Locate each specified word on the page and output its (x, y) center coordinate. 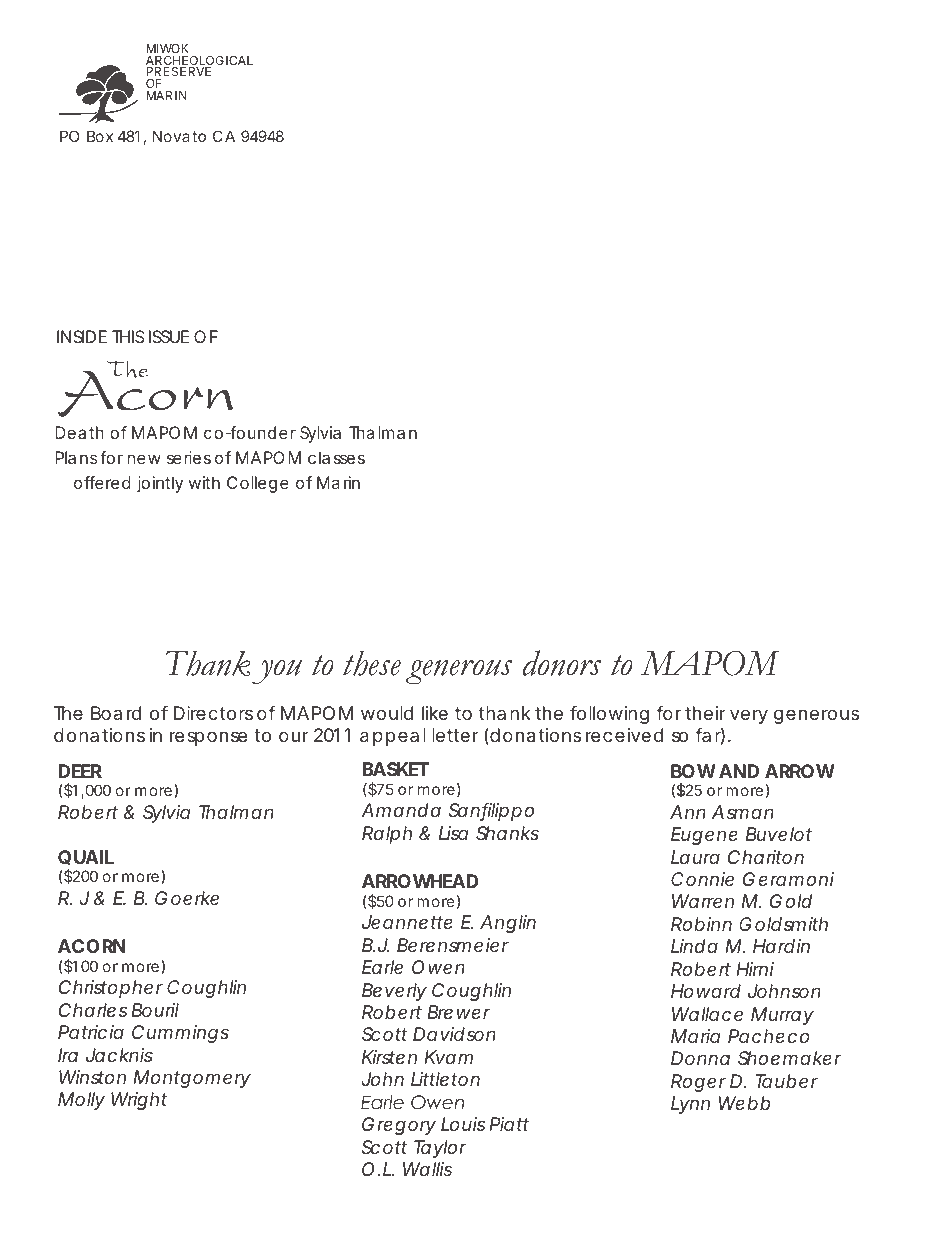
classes (336, 457)
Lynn (690, 1105)
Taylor (440, 1149)
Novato (179, 136)
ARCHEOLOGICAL (199, 62)
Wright (139, 1101)
